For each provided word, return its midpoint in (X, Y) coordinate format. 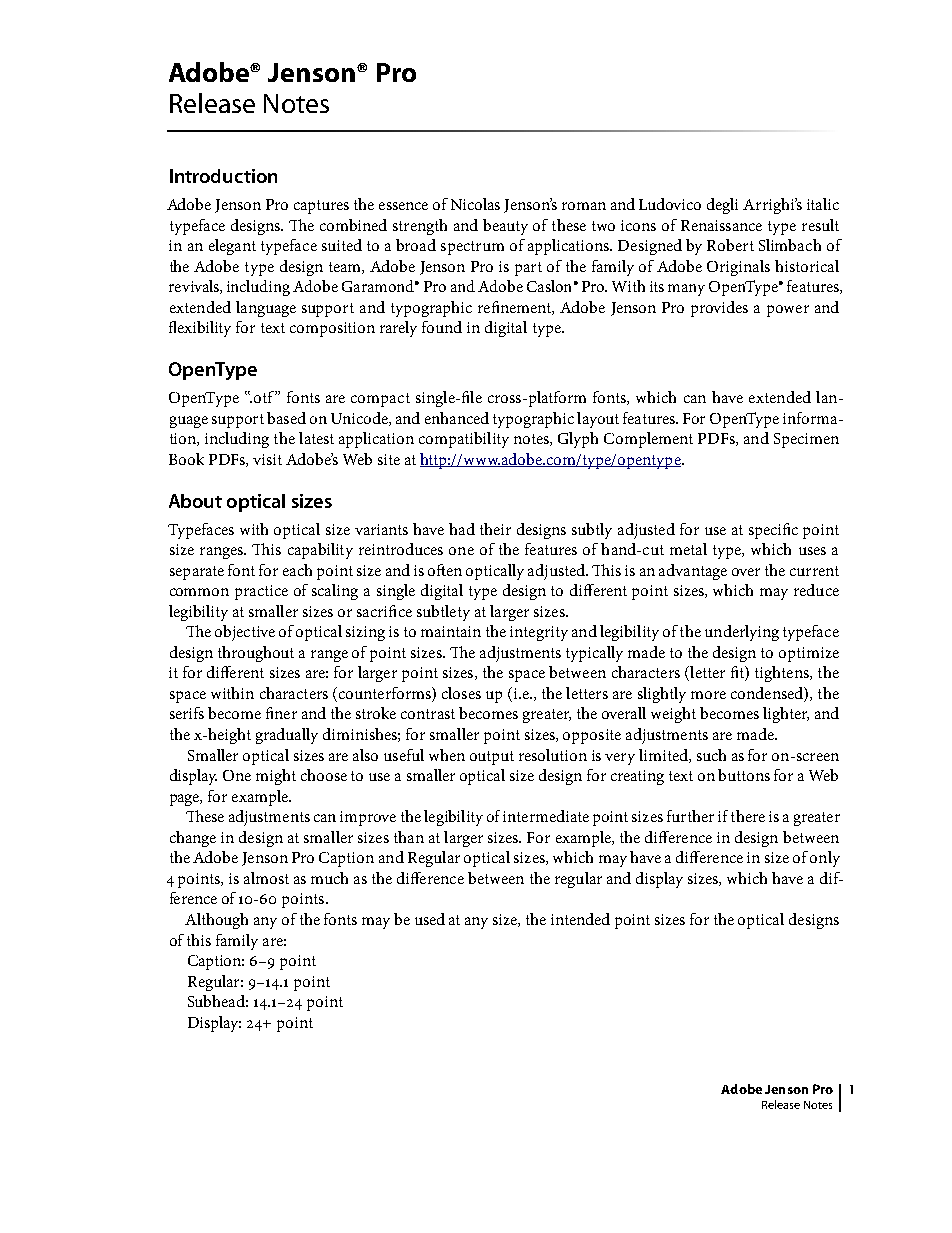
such (711, 755)
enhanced (457, 418)
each (297, 570)
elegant (232, 247)
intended (580, 919)
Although (216, 921)
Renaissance (721, 225)
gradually (287, 736)
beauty (505, 227)
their (495, 529)
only (825, 859)
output (492, 758)
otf (263, 397)
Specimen (806, 440)
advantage (693, 572)
